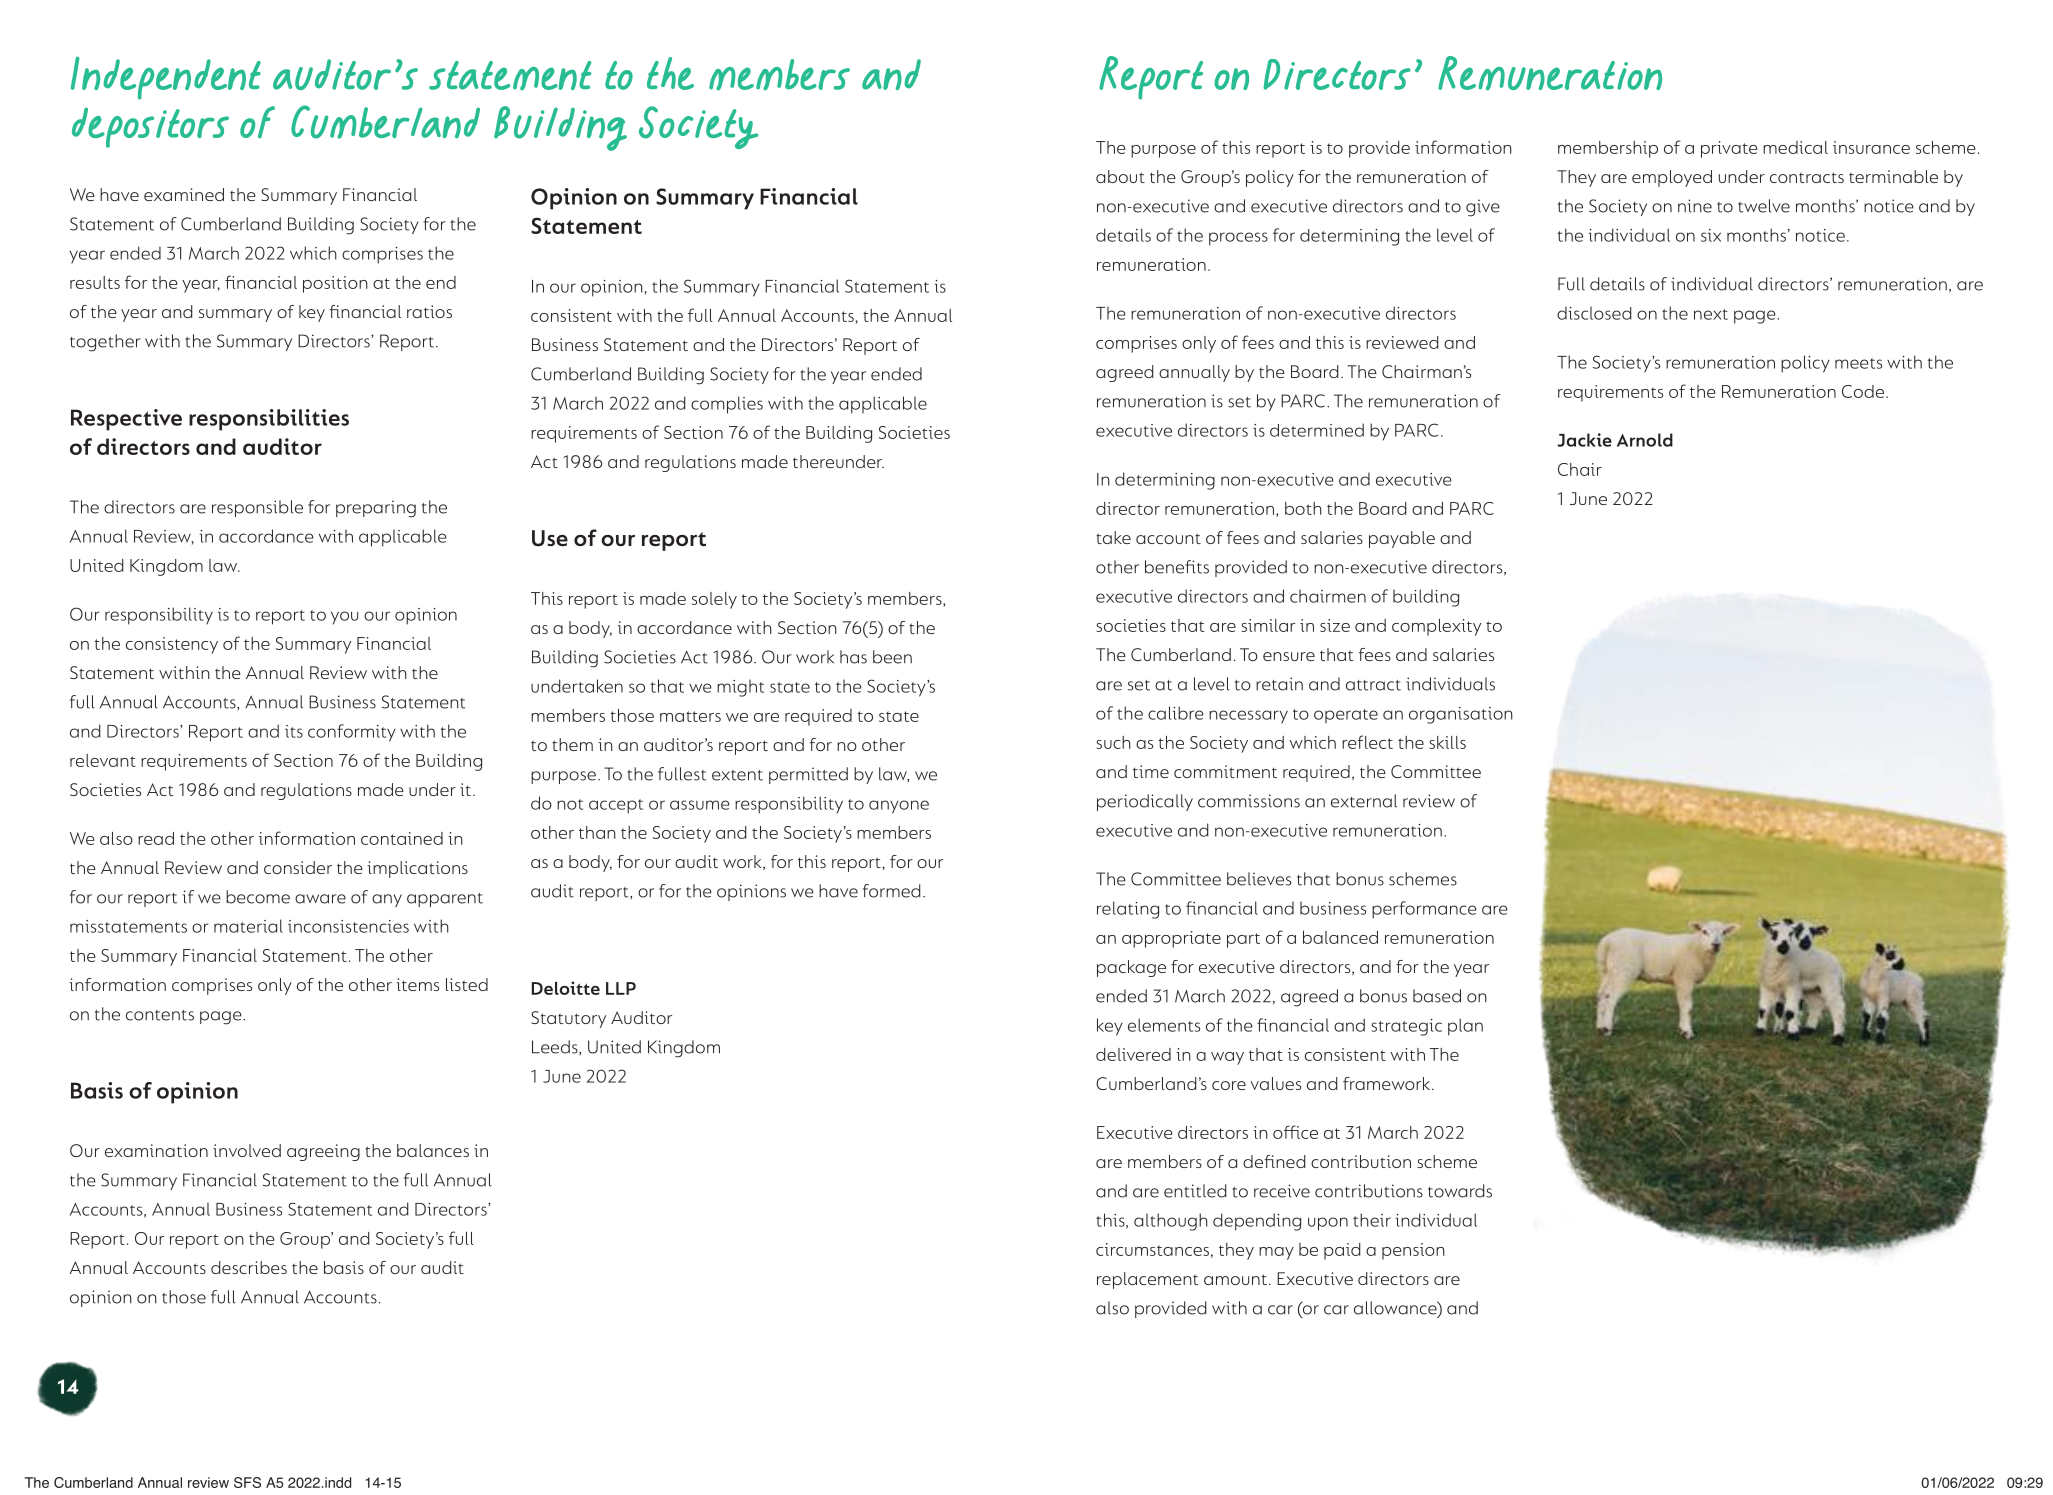  Describe the element at coordinates (899, 807) in the screenshot. I see `anyone` at that location.
